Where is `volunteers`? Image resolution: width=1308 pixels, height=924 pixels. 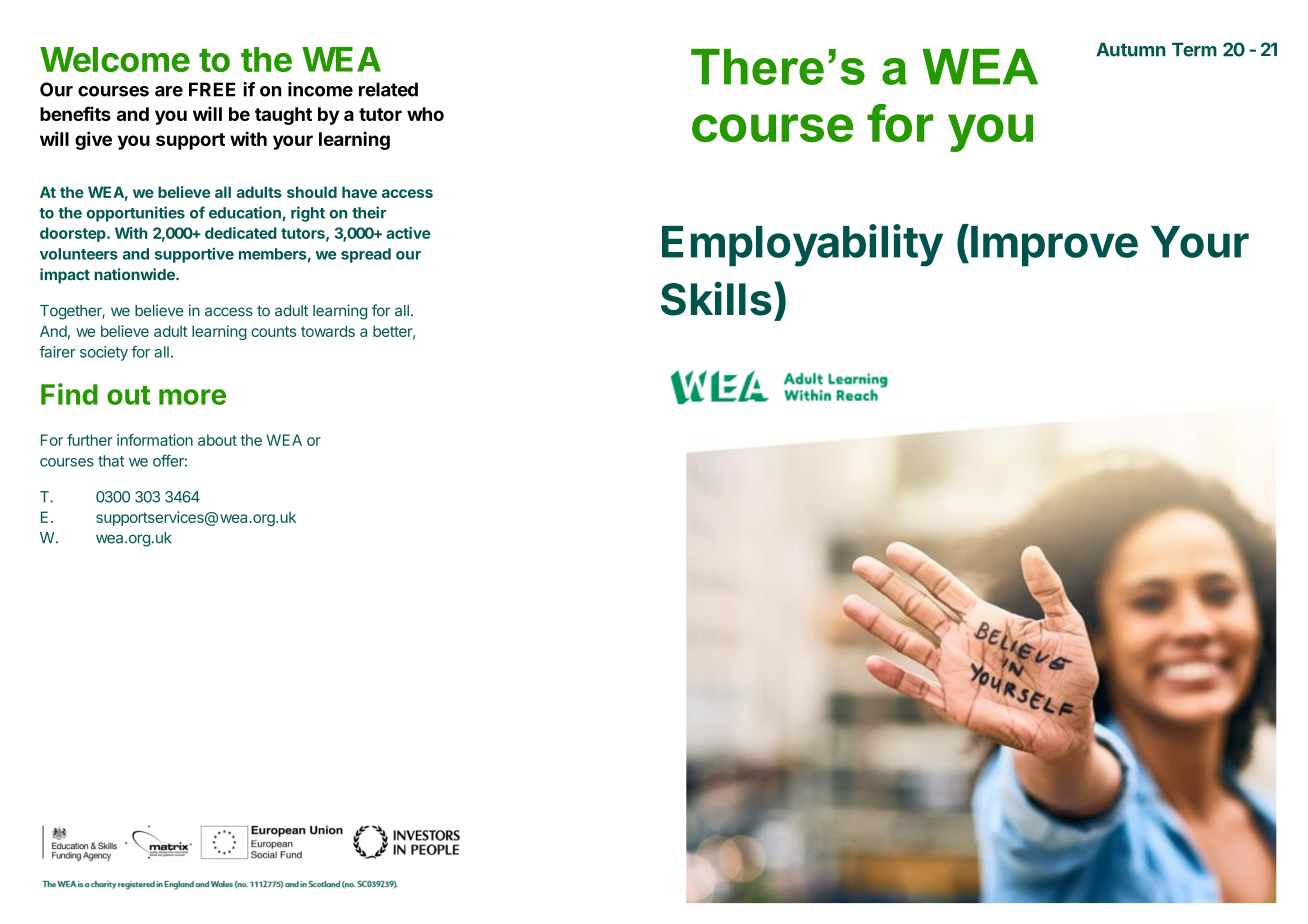
volunteers is located at coordinates (79, 254).
